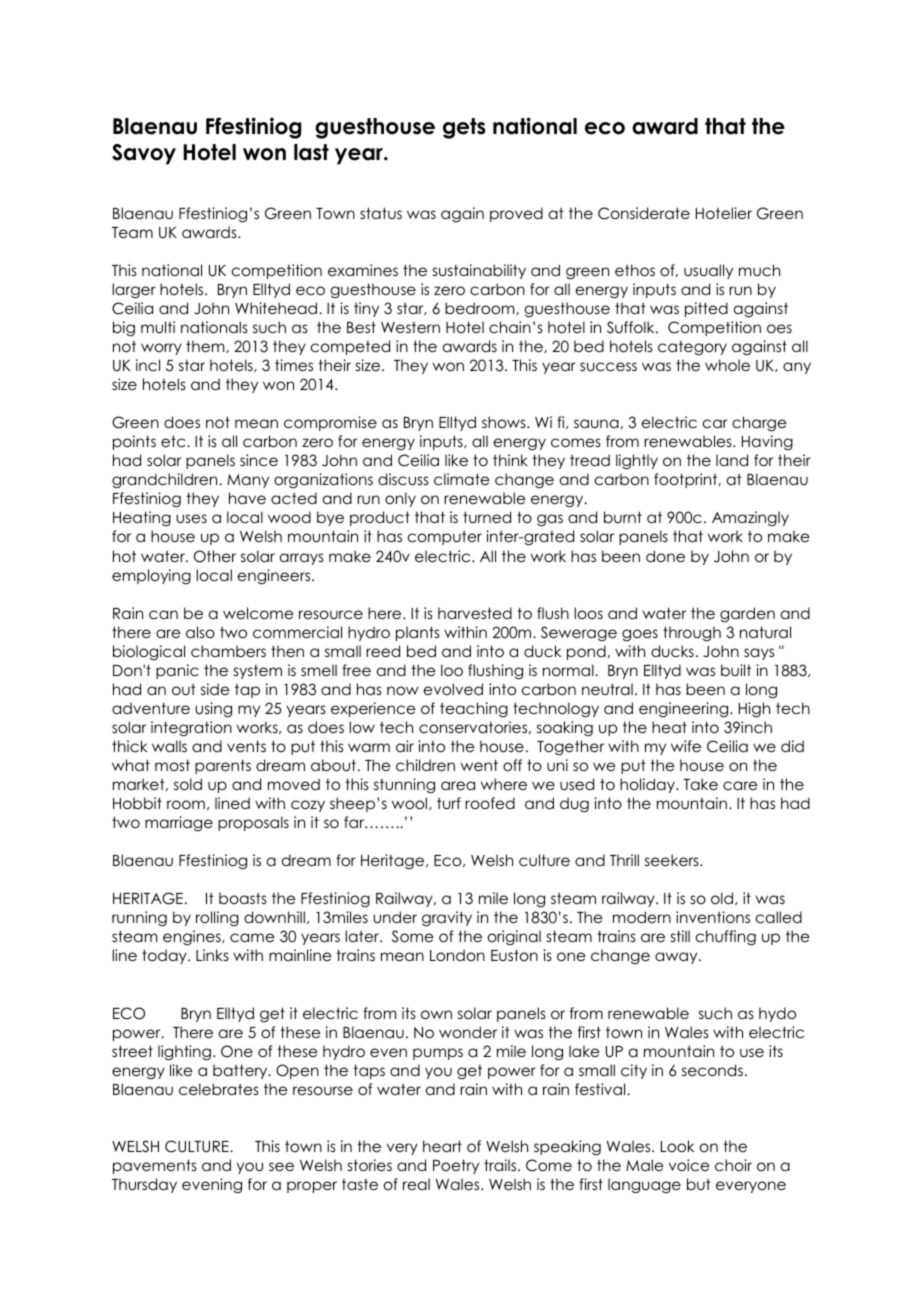 This screenshot has height=1308, width=924. I want to click on Savoy, so click(144, 154).
